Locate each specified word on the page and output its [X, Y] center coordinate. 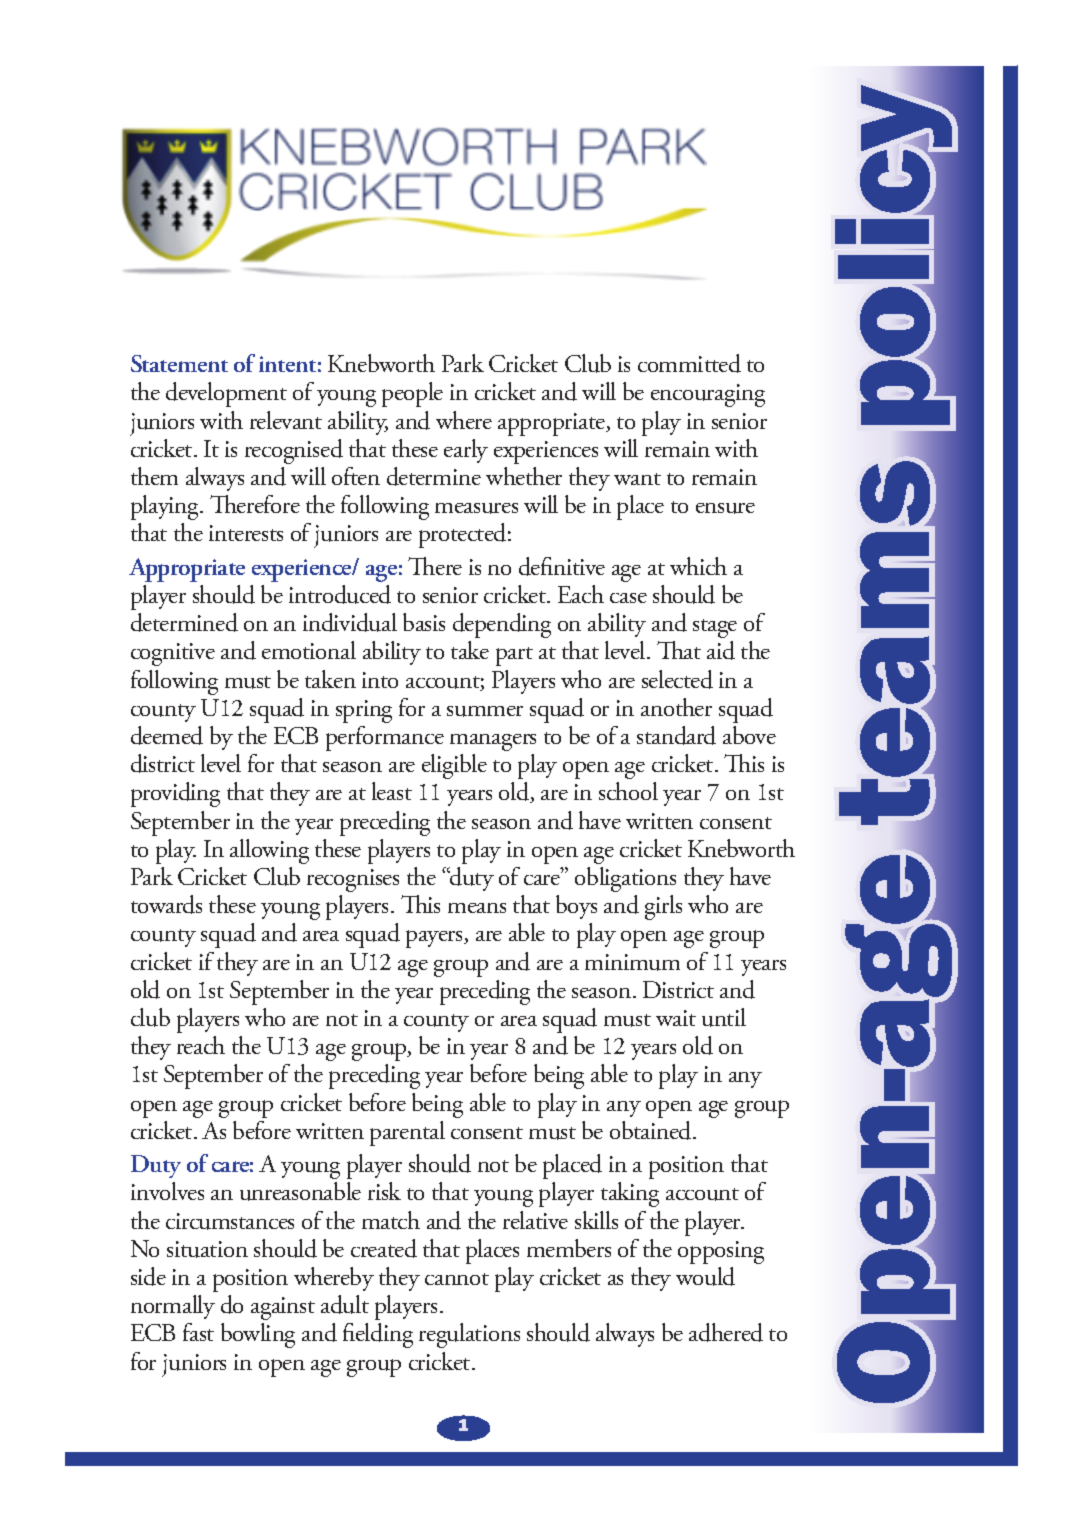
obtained [652, 1130]
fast [198, 1332]
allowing [269, 851]
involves [167, 1191]
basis [424, 622]
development [226, 394]
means [477, 908]
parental [407, 1133]
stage [715, 628]
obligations [625, 879]
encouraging [708, 395]
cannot [457, 1279]
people [412, 394]
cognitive [173, 654]
